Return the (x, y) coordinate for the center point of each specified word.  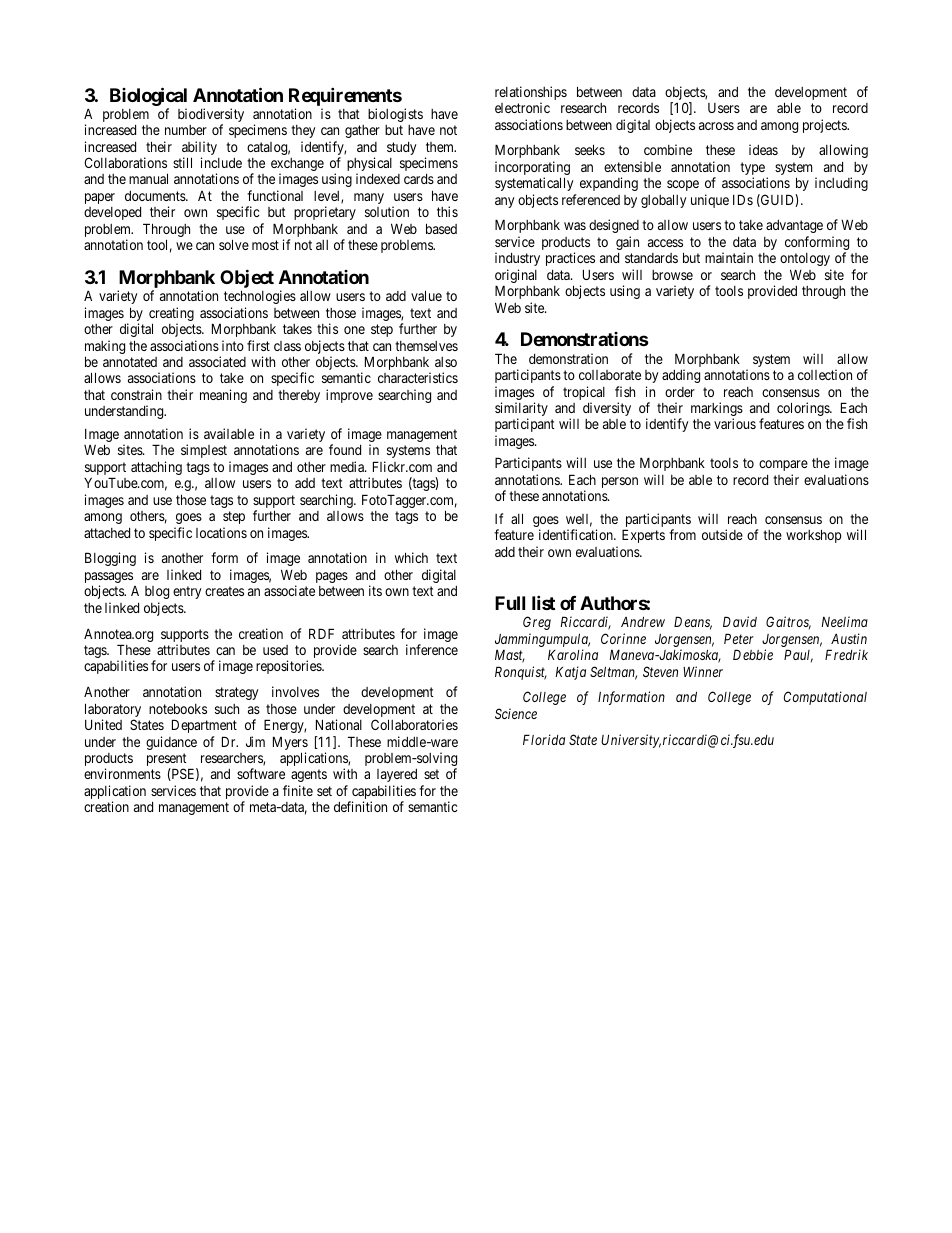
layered (397, 775)
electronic (522, 107)
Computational (825, 698)
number (186, 130)
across (716, 126)
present (167, 761)
